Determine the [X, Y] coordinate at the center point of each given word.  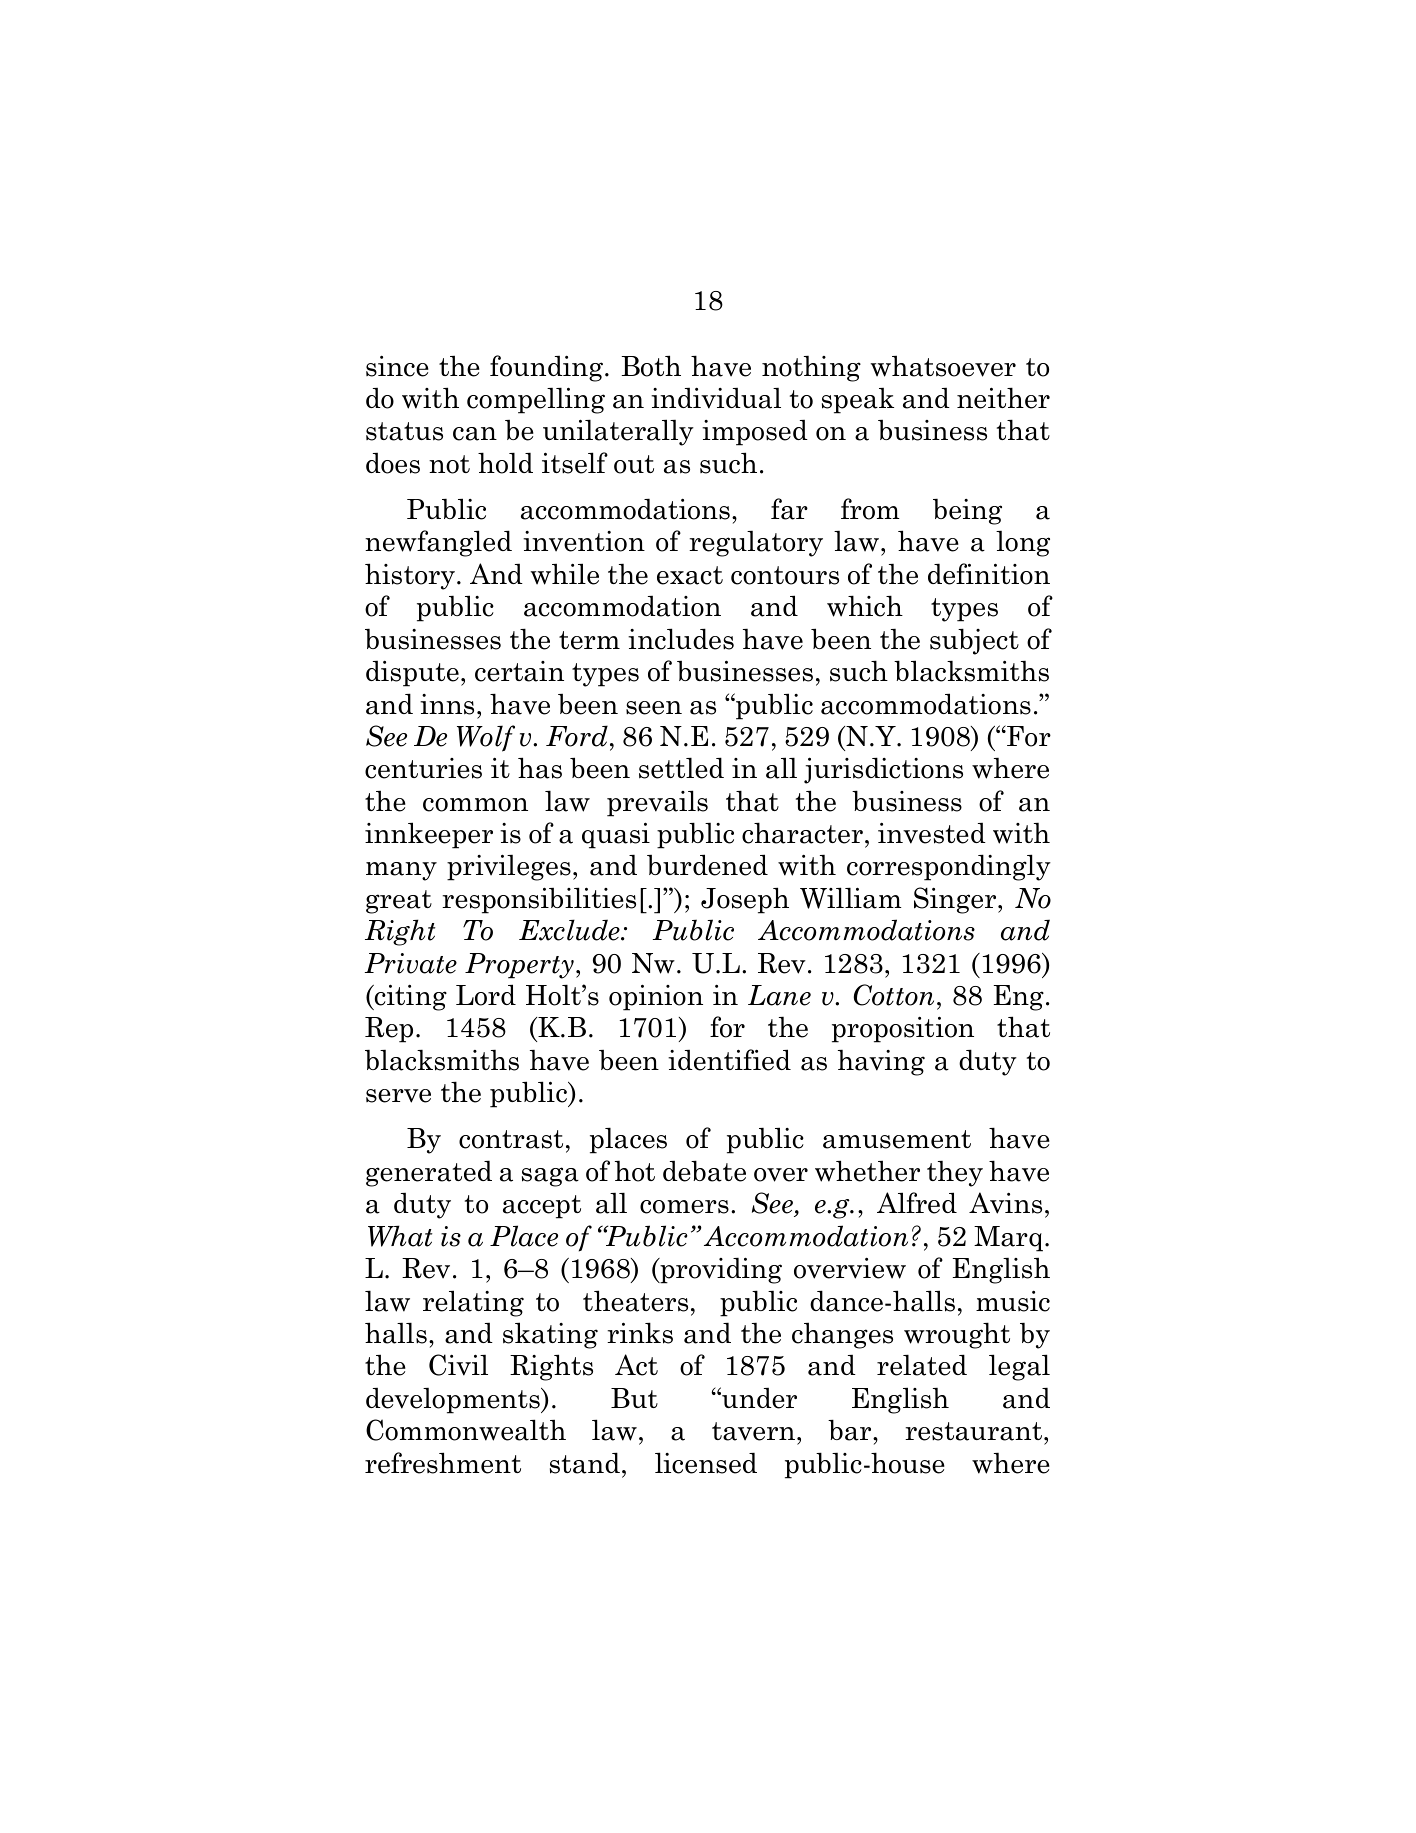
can [475, 434]
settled [681, 768]
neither [1003, 398]
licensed [706, 1463]
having [881, 1062]
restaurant [973, 1431]
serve [398, 1096]
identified [729, 1060]
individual [716, 398]
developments [454, 1400]
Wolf [486, 738]
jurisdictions [883, 770]
